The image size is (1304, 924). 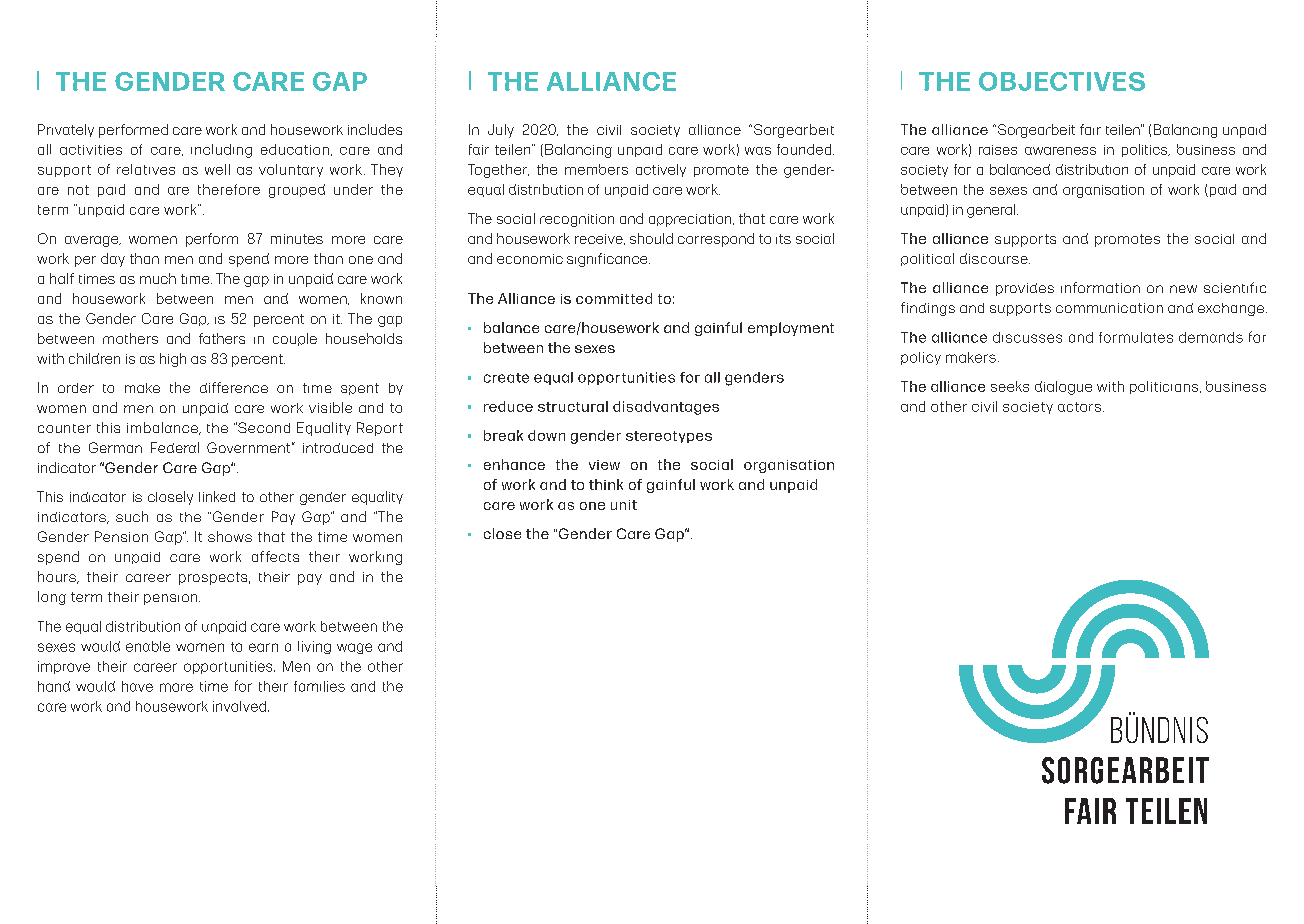 What do you see at coordinates (234, 387) in the document?
I see `difference` at bounding box center [234, 387].
